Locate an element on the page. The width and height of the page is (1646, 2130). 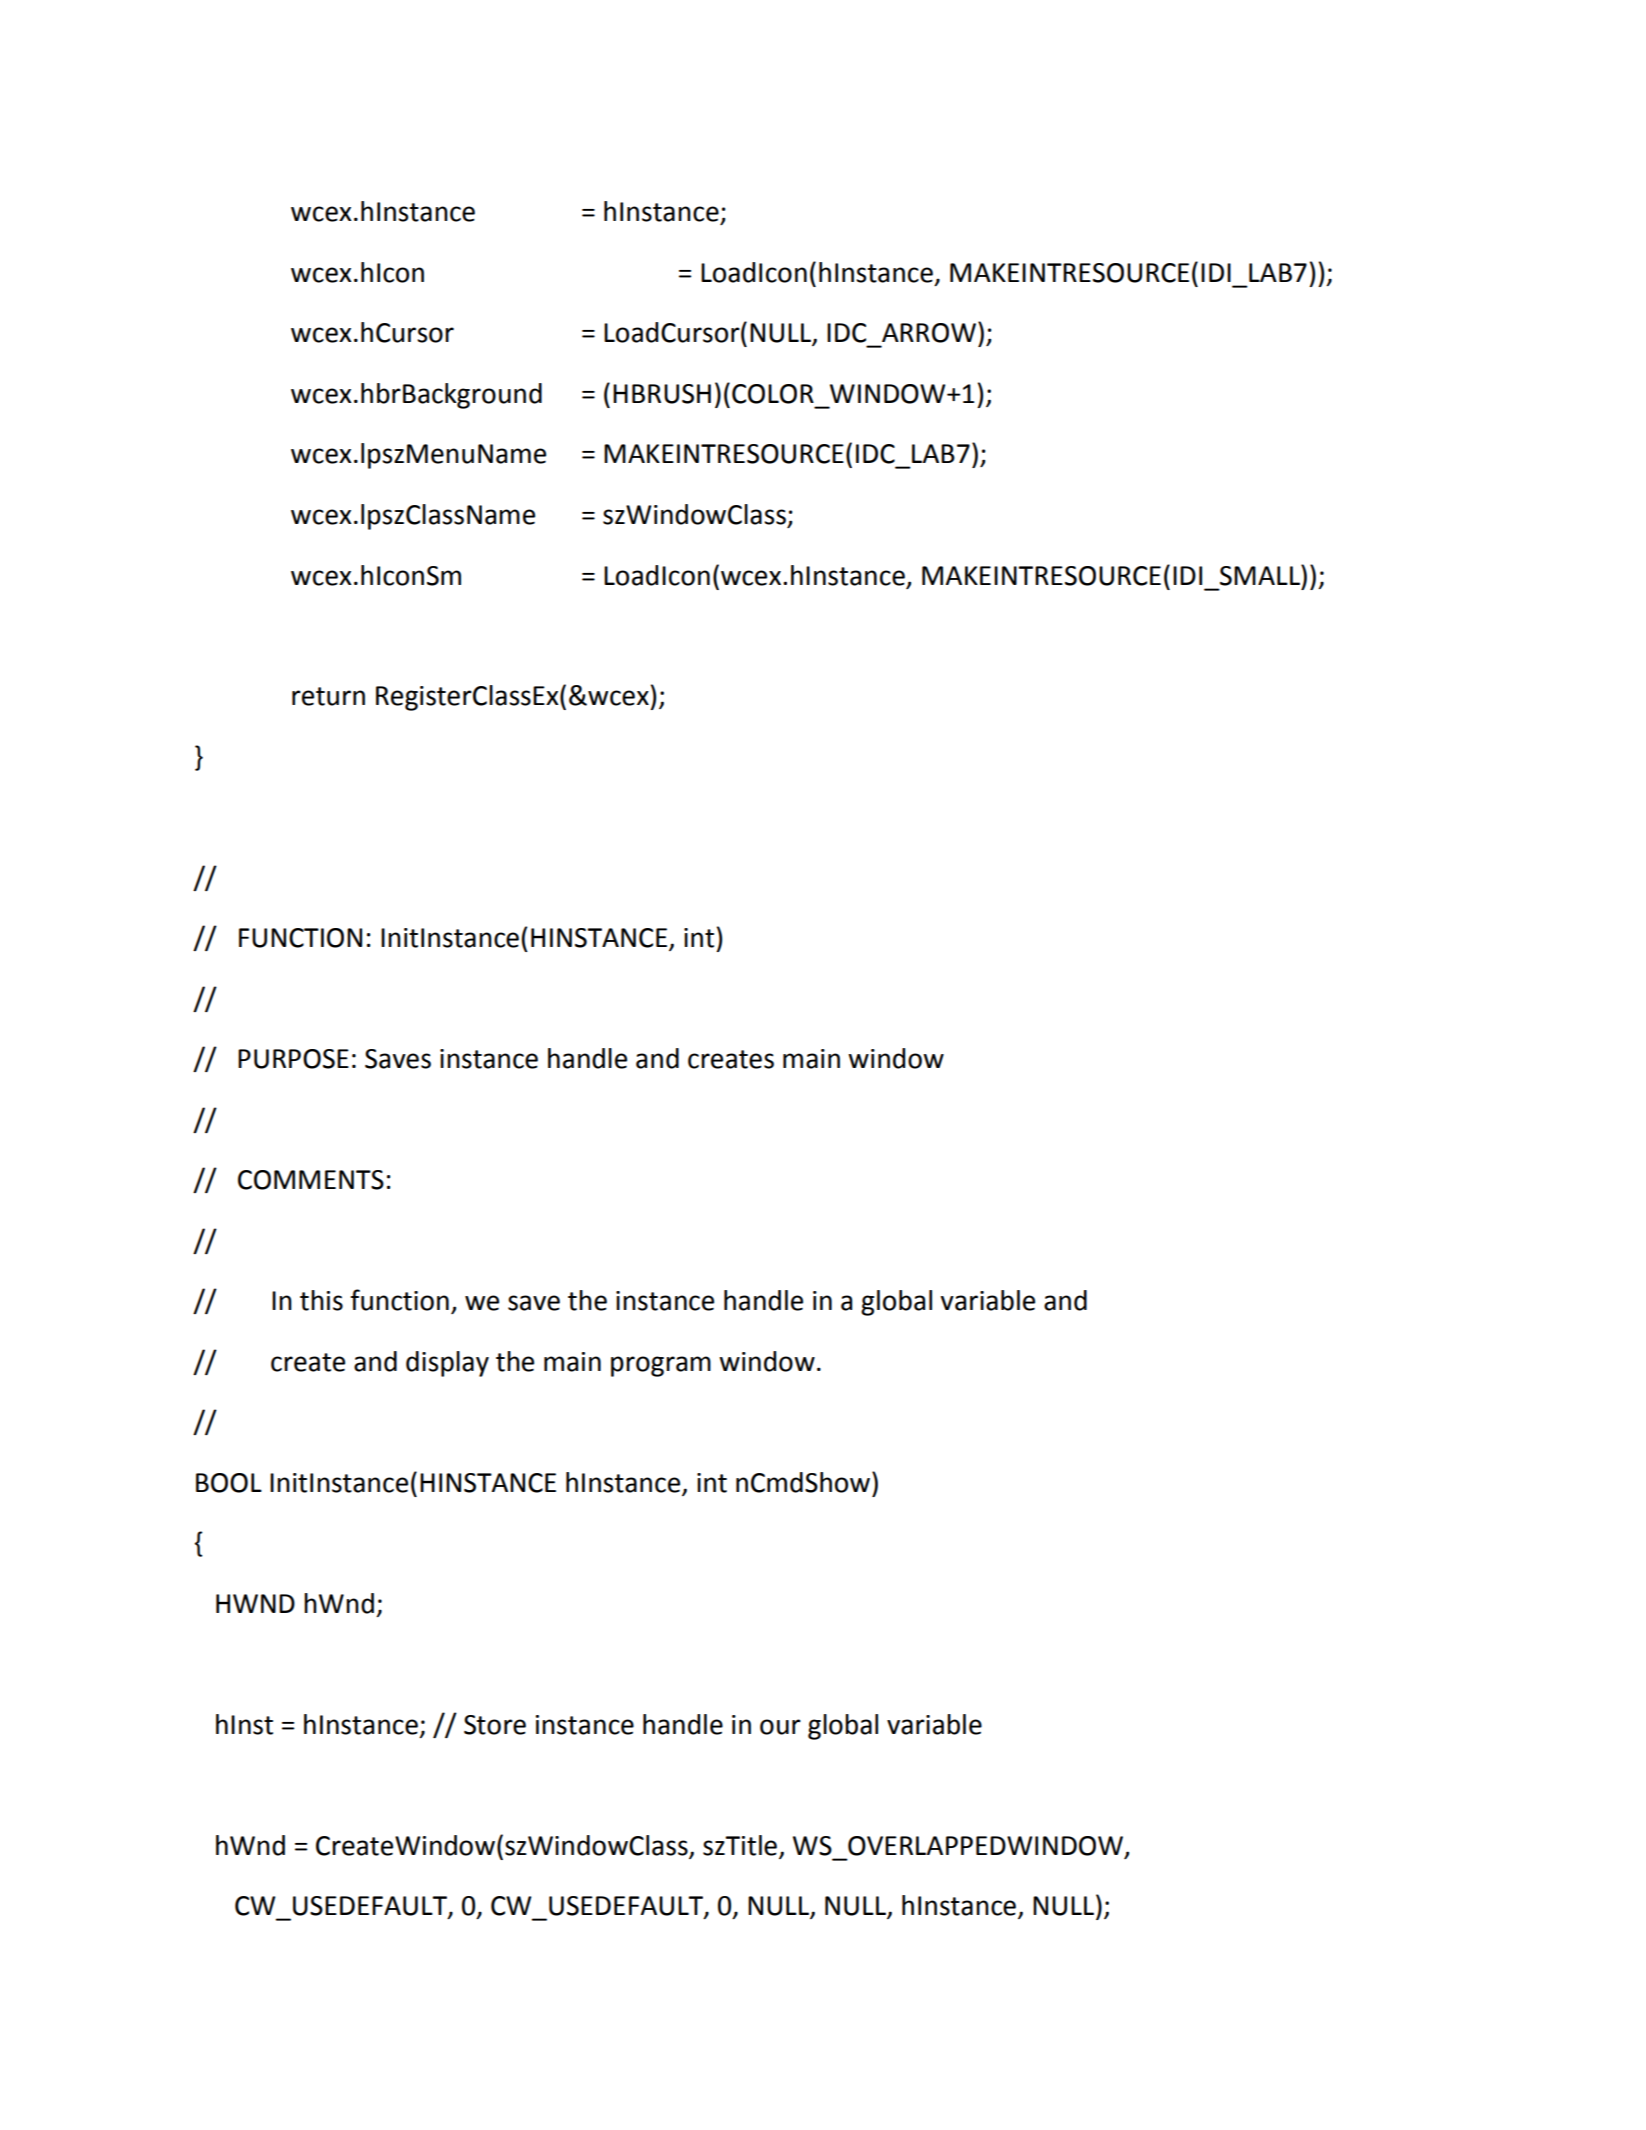
BOOL is located at coordinates (229, 1483).
